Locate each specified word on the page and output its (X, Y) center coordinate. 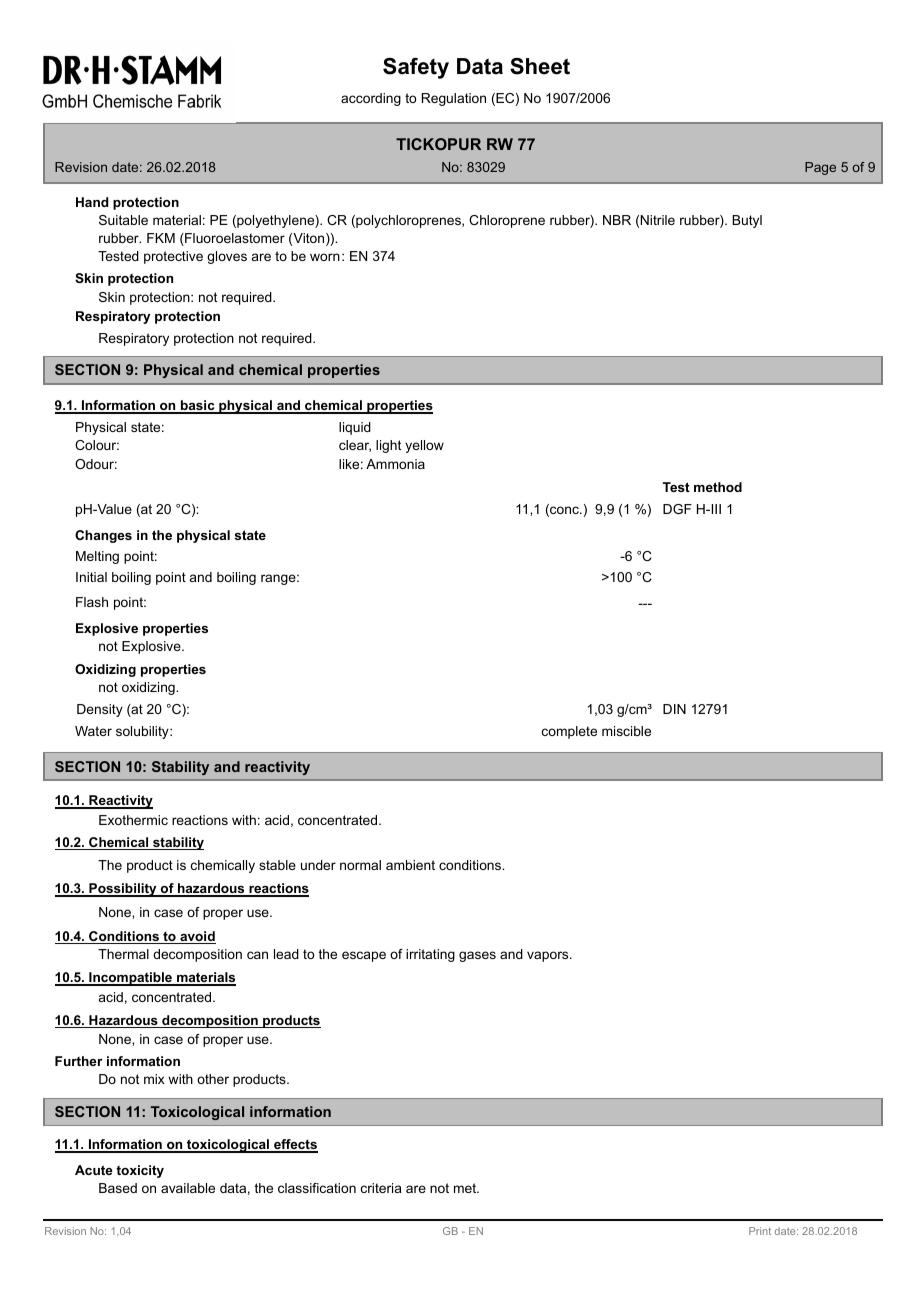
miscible (626, 731)
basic (198, 407)
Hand (92, 202)
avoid (197, 937)
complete (569, 732)
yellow (424, 446)
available (188, 1188)
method (718, 487)
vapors (549, 956)
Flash (92, 602)
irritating (430, 955)
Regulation (454, 99)
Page (820, 168)
